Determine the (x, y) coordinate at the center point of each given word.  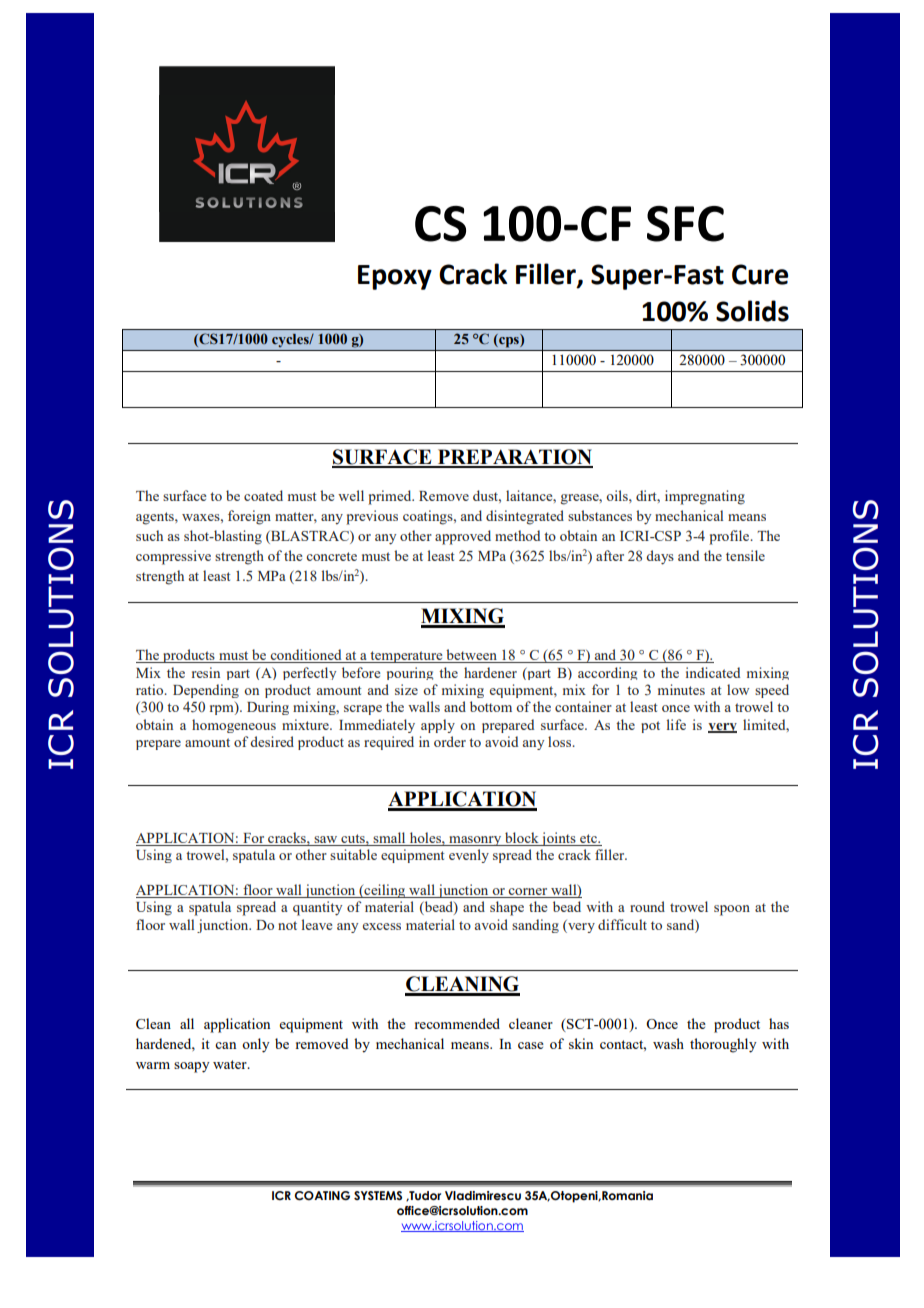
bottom (491, 706)
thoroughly (723, 1045)
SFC (685, 224)
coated (263, 495)
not (287, 925)
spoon (732, 910)
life (676, 724)
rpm (223, 710)
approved (463, 537)
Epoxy (395, 277)
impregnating (705, 497)
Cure (760, 274)
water (231, 1064)
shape (507, 908)
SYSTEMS (378, 1195)
